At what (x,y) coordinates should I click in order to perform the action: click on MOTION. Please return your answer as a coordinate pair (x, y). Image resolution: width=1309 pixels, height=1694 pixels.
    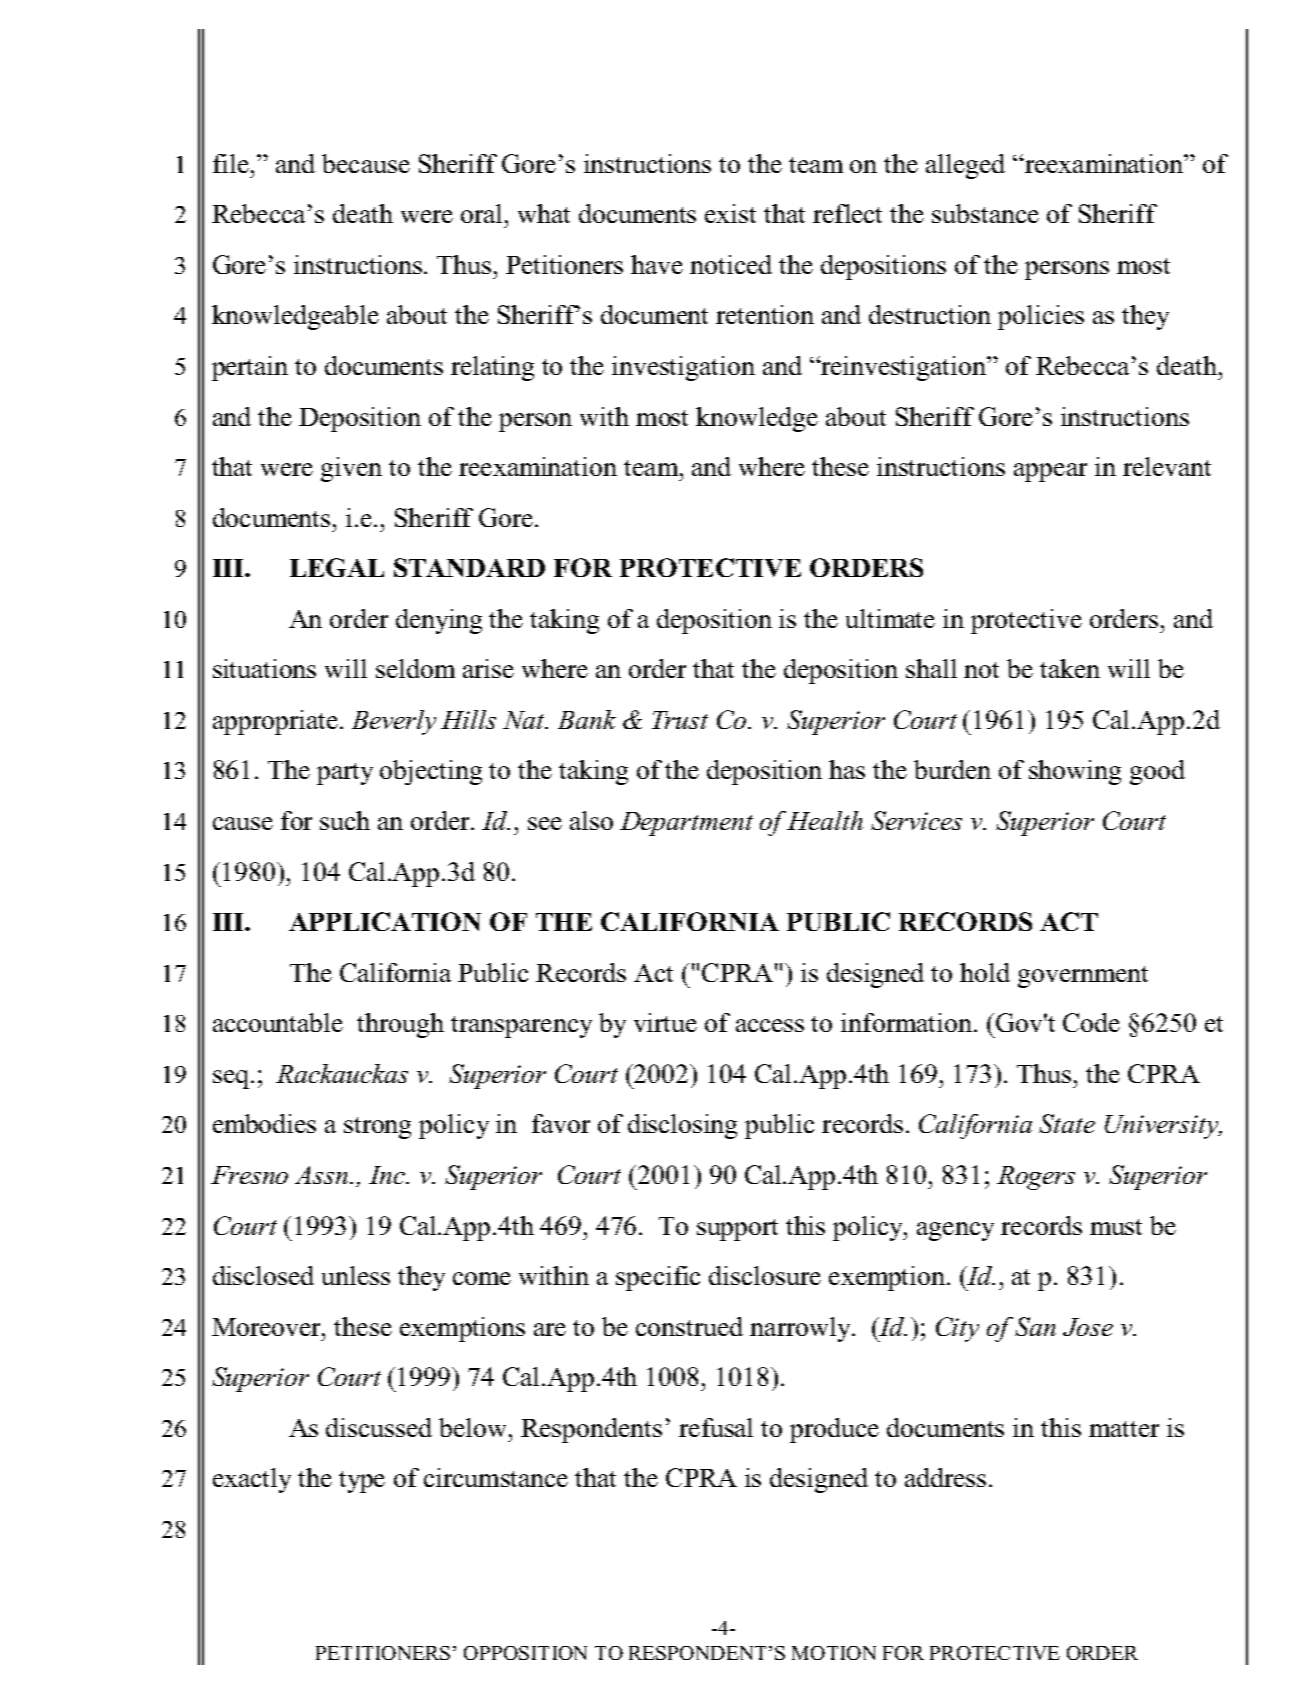
    Looking at the image, I should click on (834, 1653).
